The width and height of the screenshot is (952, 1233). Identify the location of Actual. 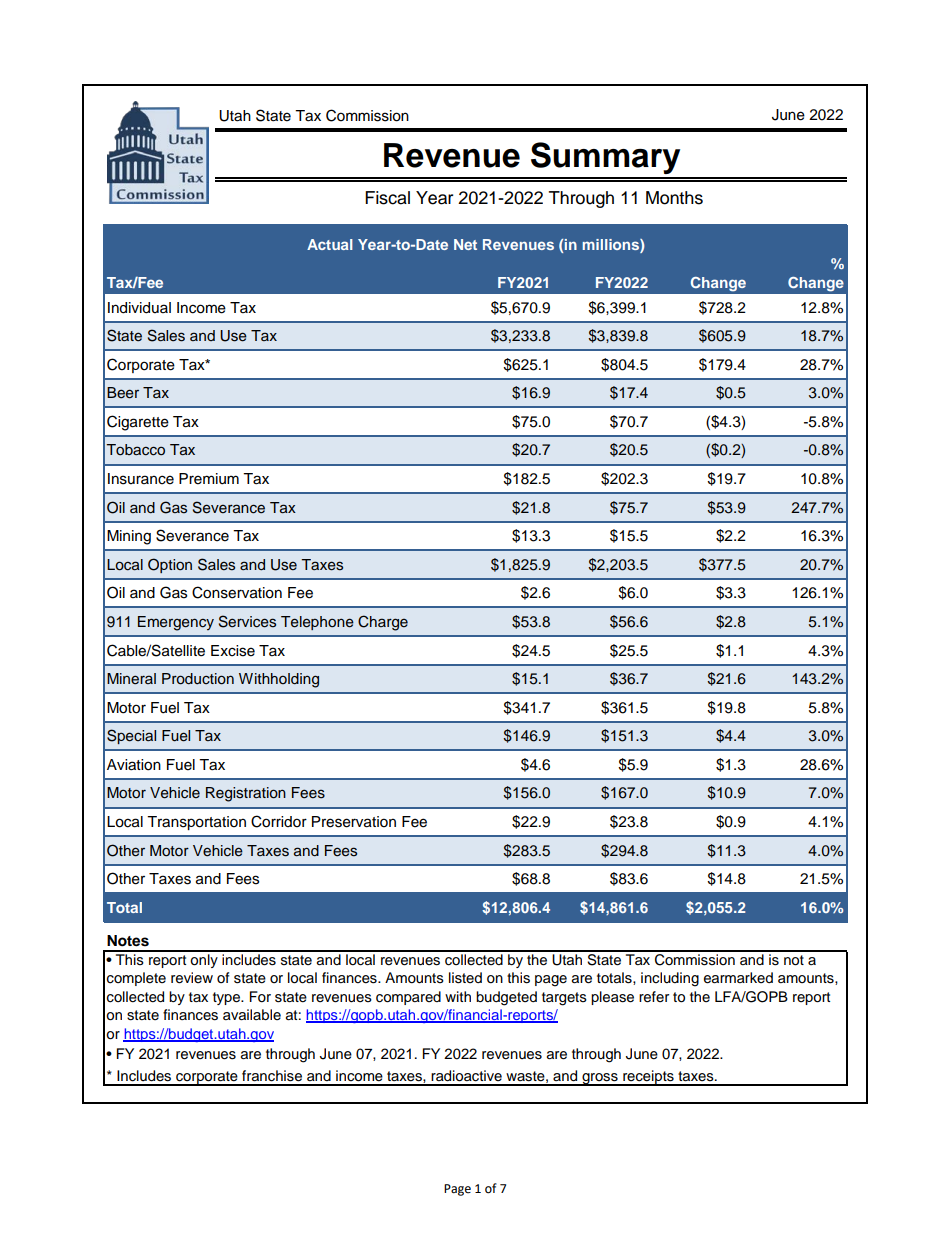
(330, 244).
